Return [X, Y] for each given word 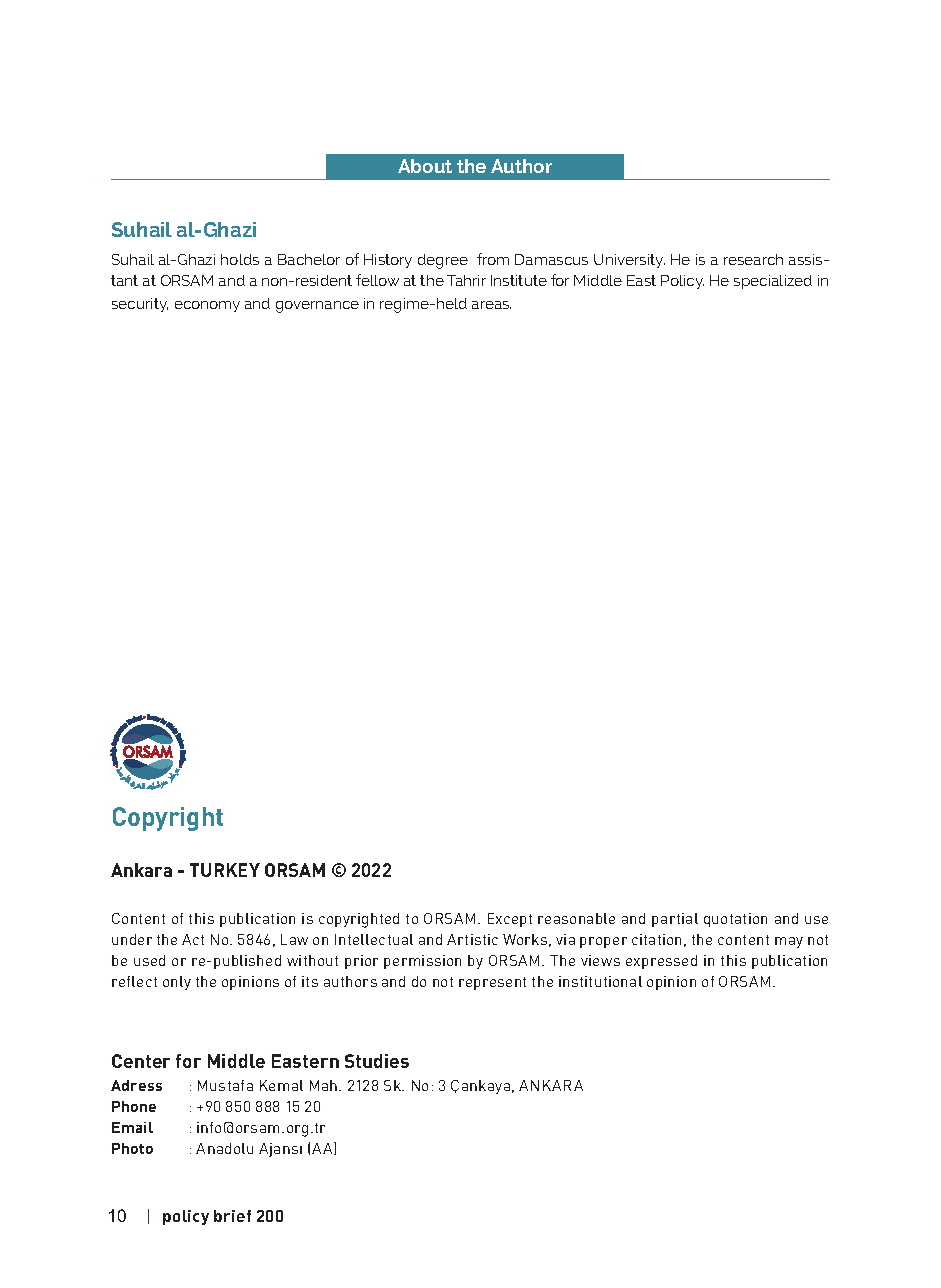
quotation [735, 920]
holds [240, 259]
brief [232, 1216]
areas [491, 305]
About [425, 166]
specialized [773, 282]
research [753, 259]
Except [510, 920]
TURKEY [225, 870]
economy [207, 306]
